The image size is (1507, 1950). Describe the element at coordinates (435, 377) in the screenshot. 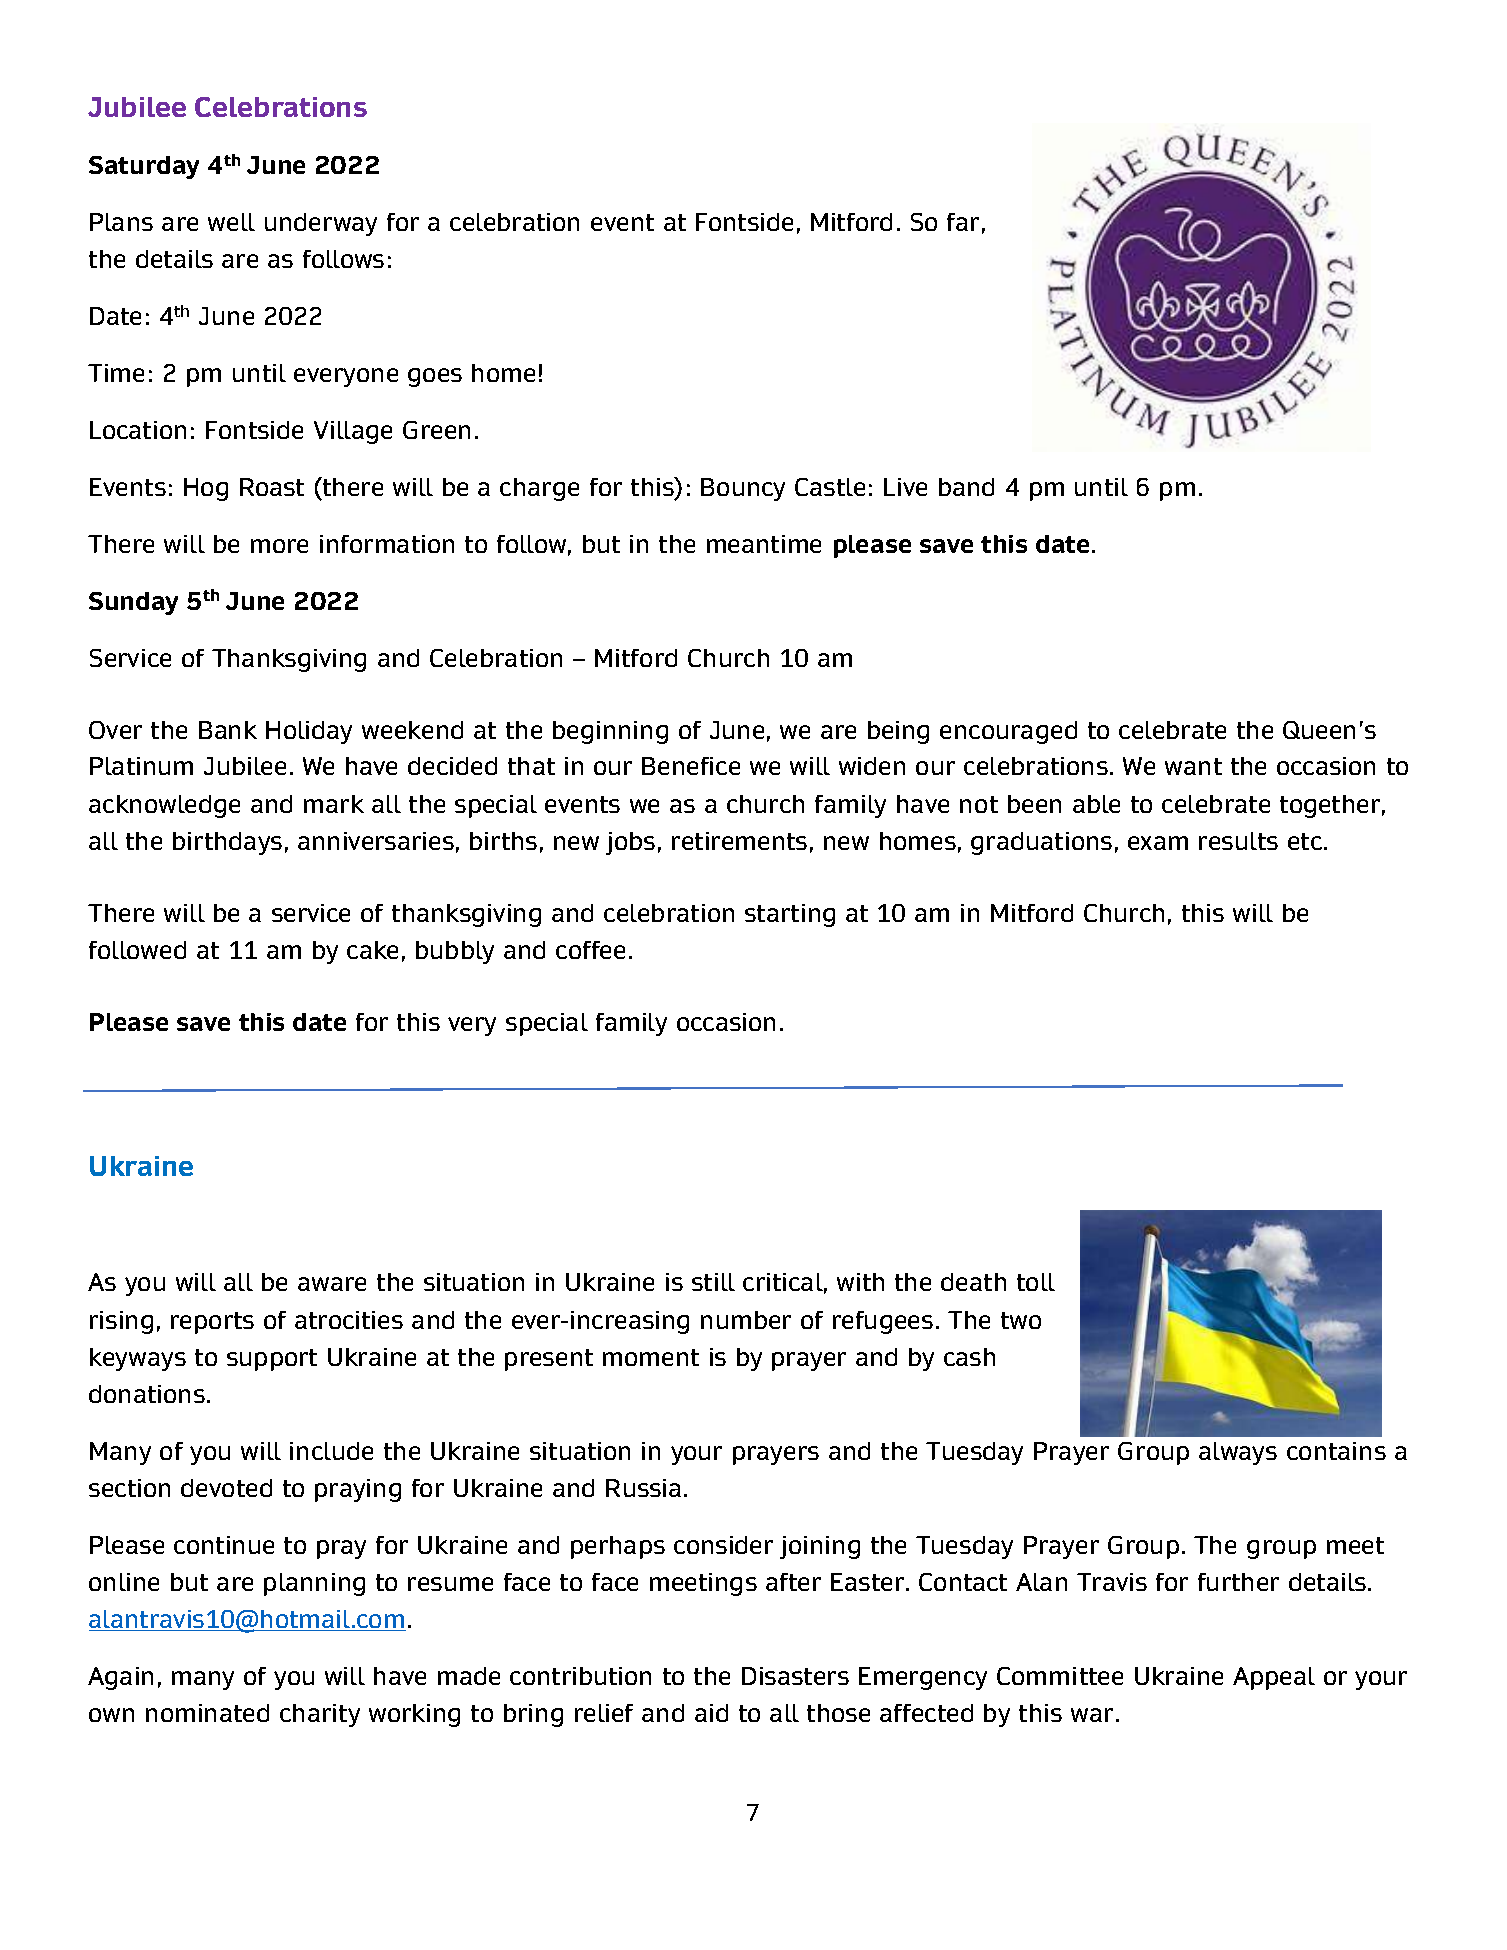

I see `goes` at that location.
